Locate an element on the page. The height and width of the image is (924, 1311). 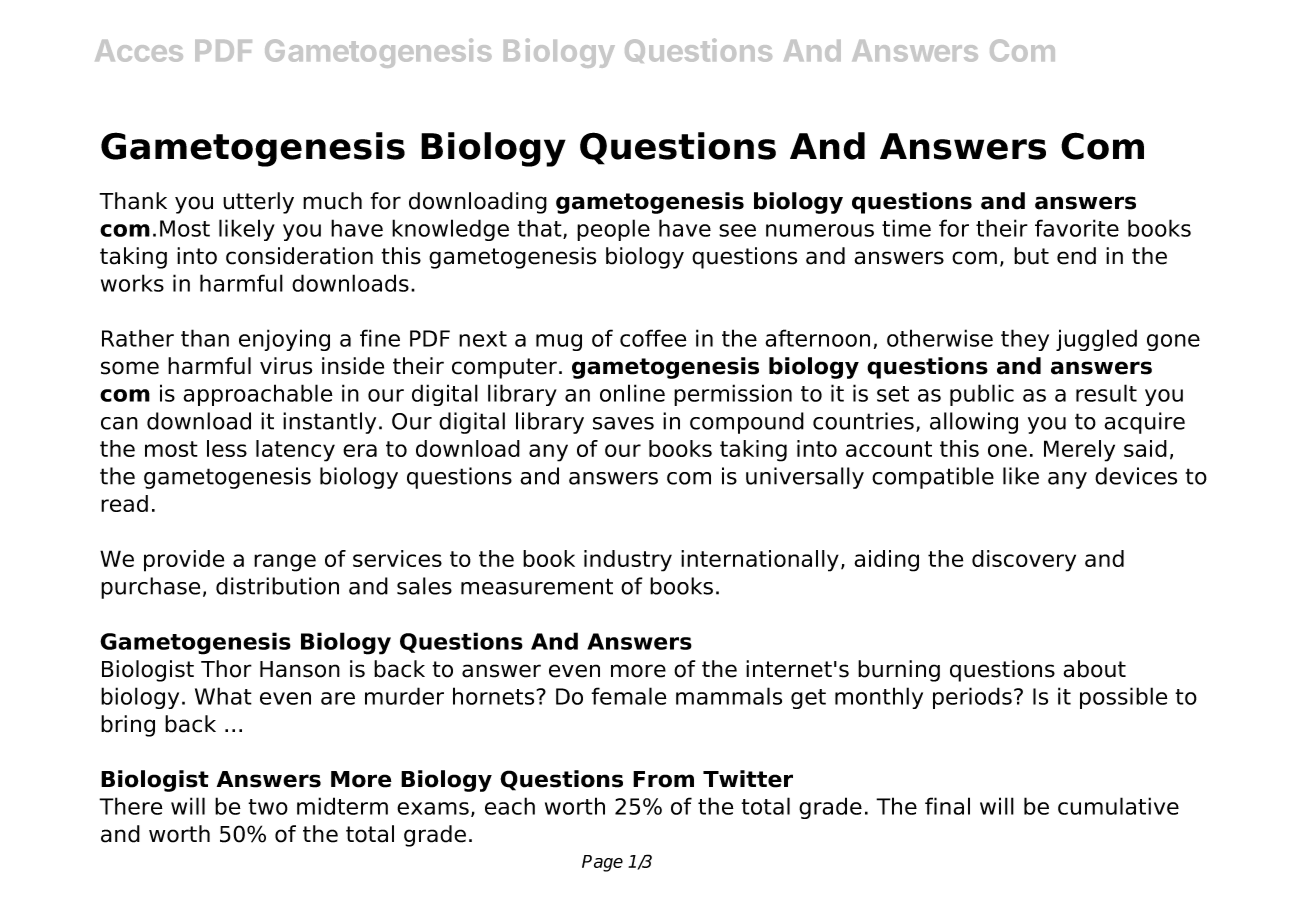
two is located at coordinates (268, 807).
